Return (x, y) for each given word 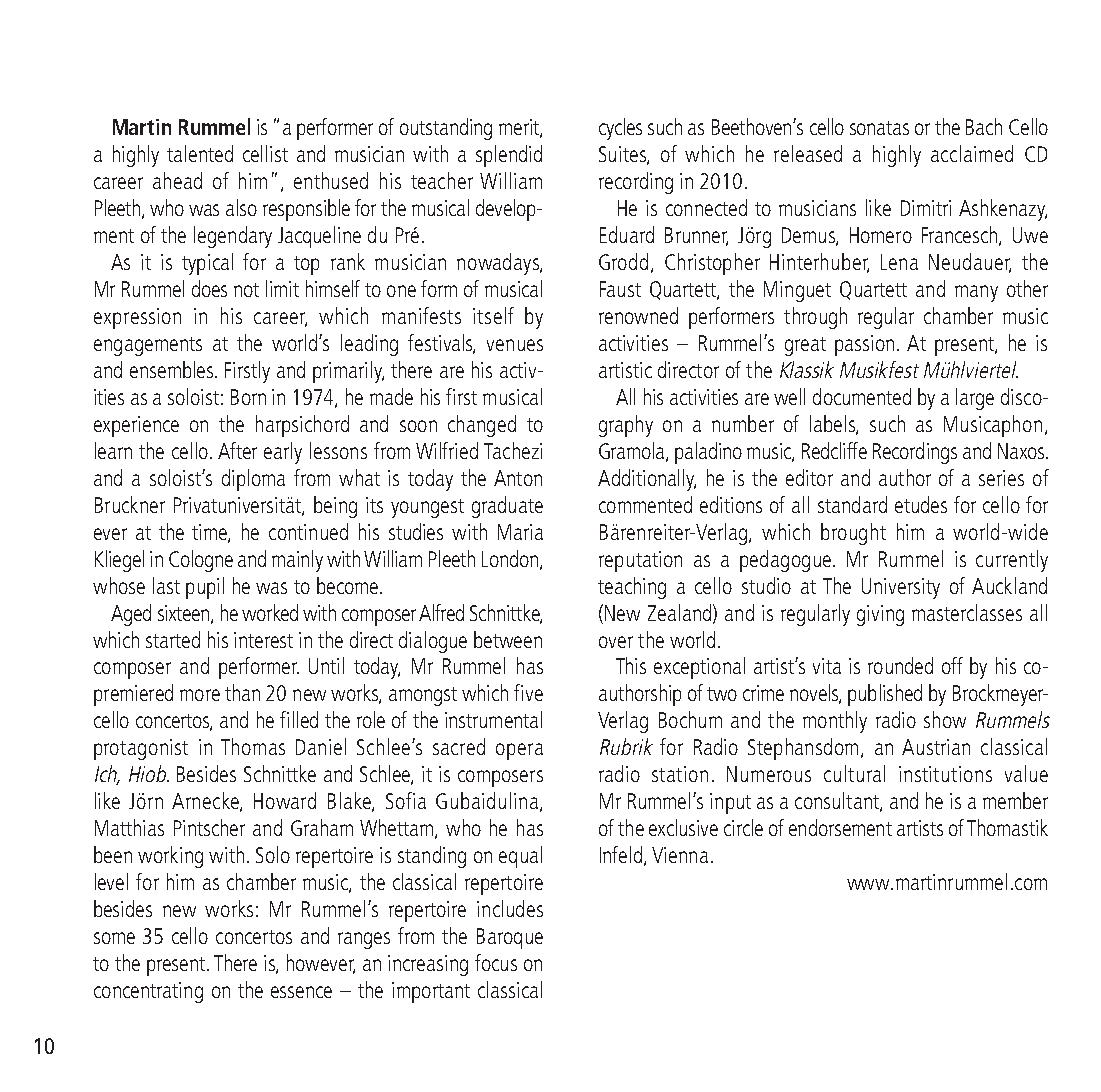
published (885, 695)
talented (200, 153)
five (528, 692)
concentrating (148, 992)
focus (496, 962)
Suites (624, 155)
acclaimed (972, 153)
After (237, 450)
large (975, 399)
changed (482, 426)
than (242, 692)
